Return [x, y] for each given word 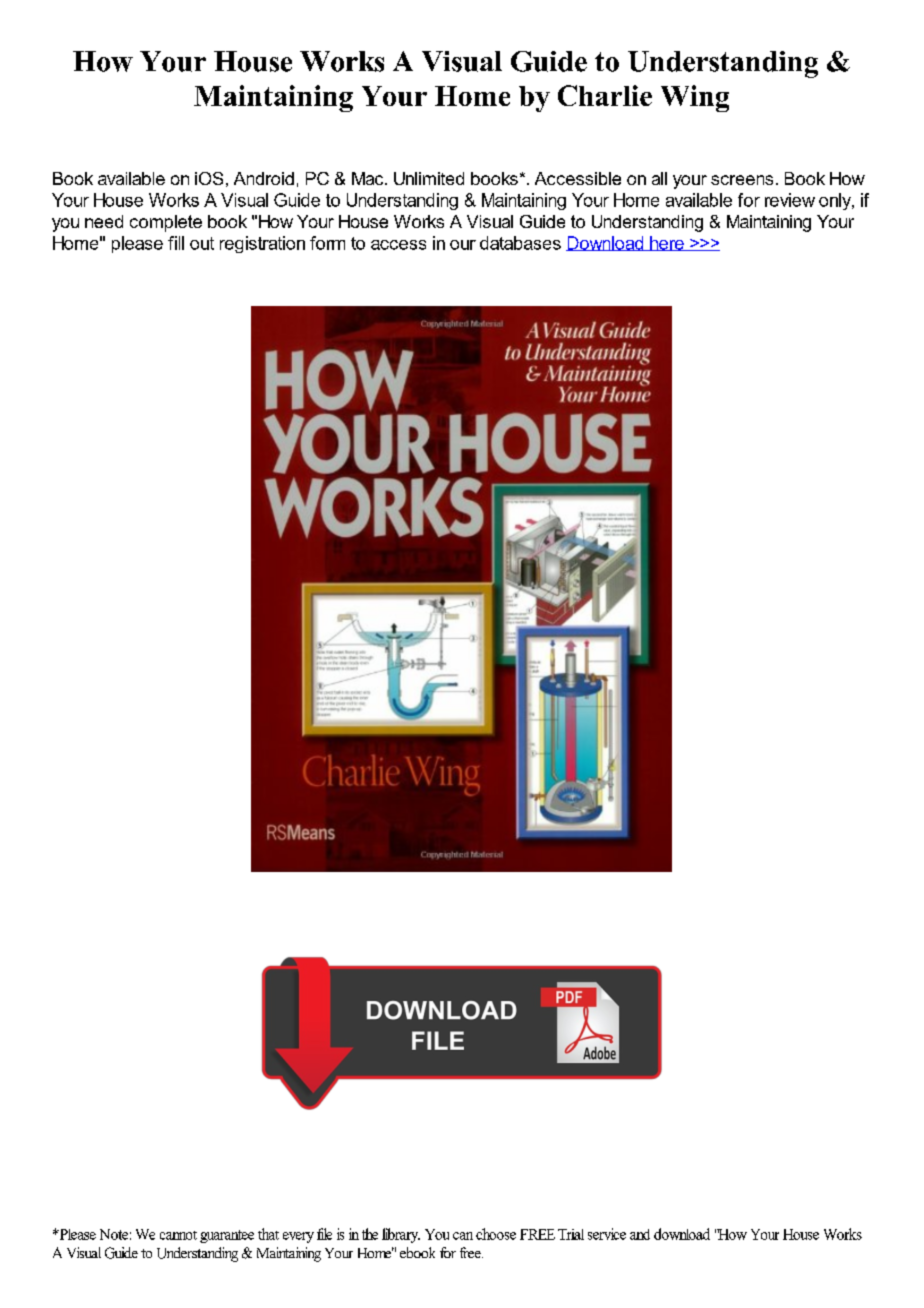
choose [496, 1234]
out [202, 243]
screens [742, 180]
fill [176, 243]
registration [262, 244]
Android [264, 178]
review [790, 200]
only [836, 201]
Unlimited [429, 178]
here [667, 243]
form [327, 243]
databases [520, 243]
